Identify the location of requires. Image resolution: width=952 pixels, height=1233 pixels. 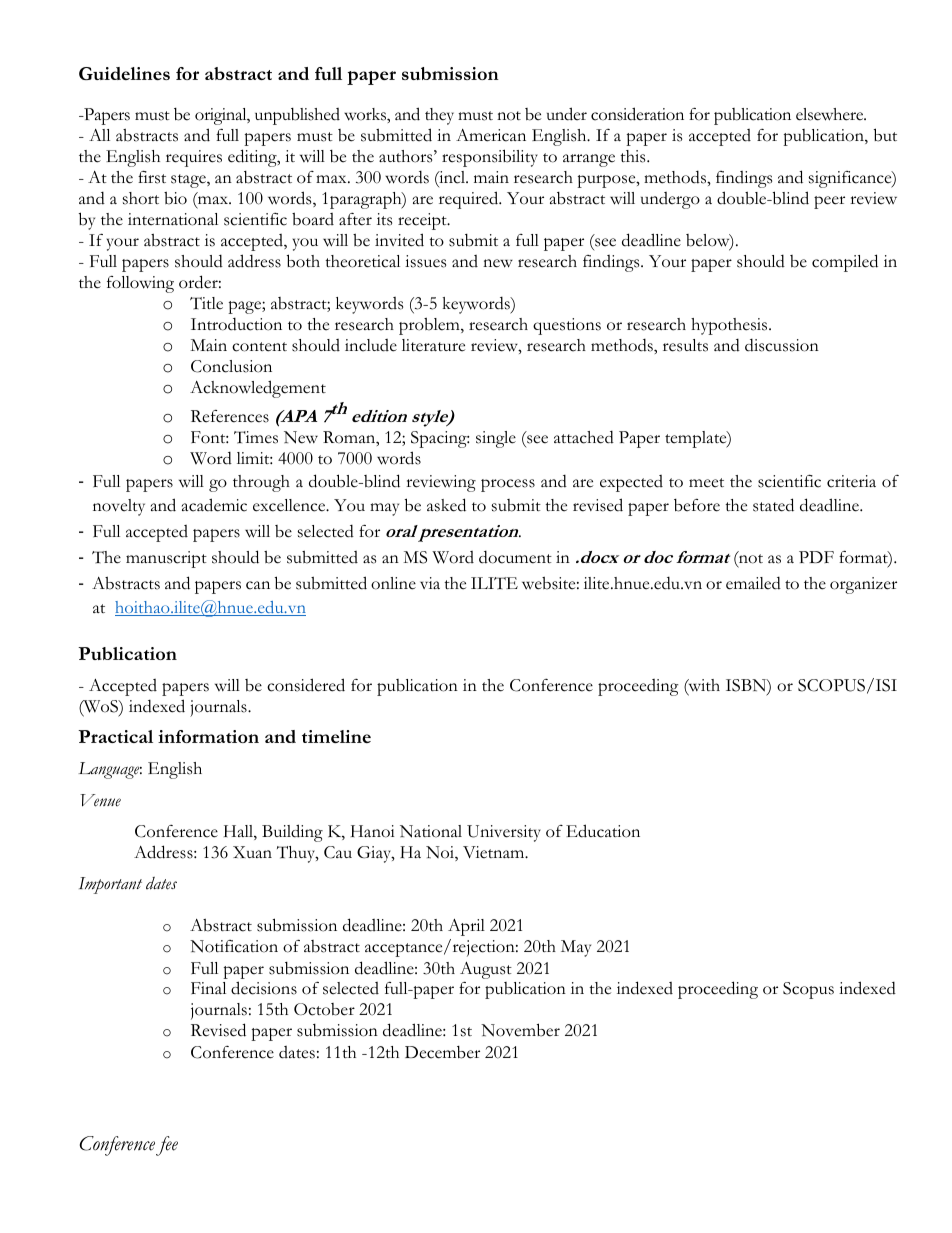
(194, 158).
